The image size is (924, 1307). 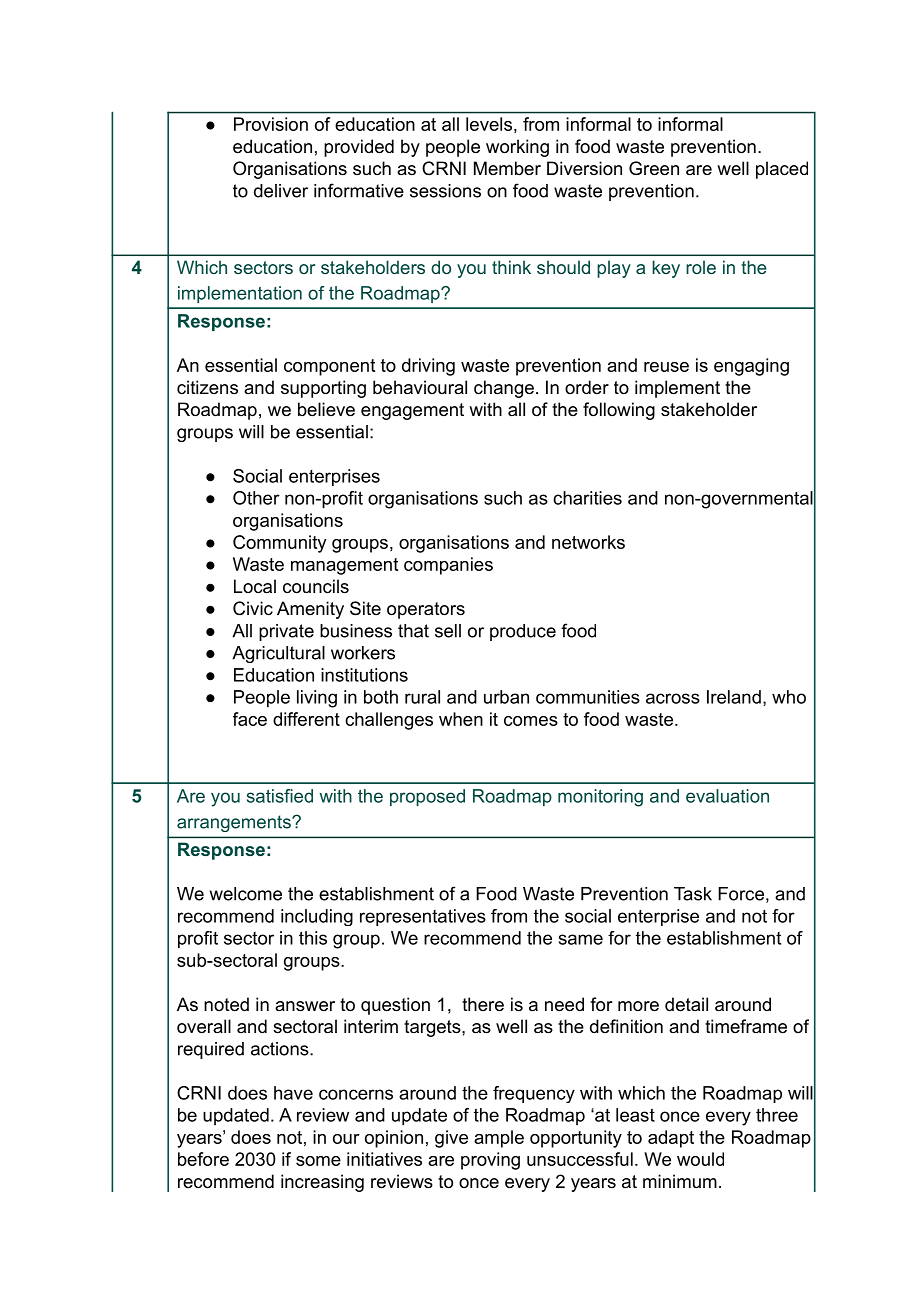 What do you see at coordinates (741, 894) in the screenshot?
I see `Force` at bounding box center [741, 894].
